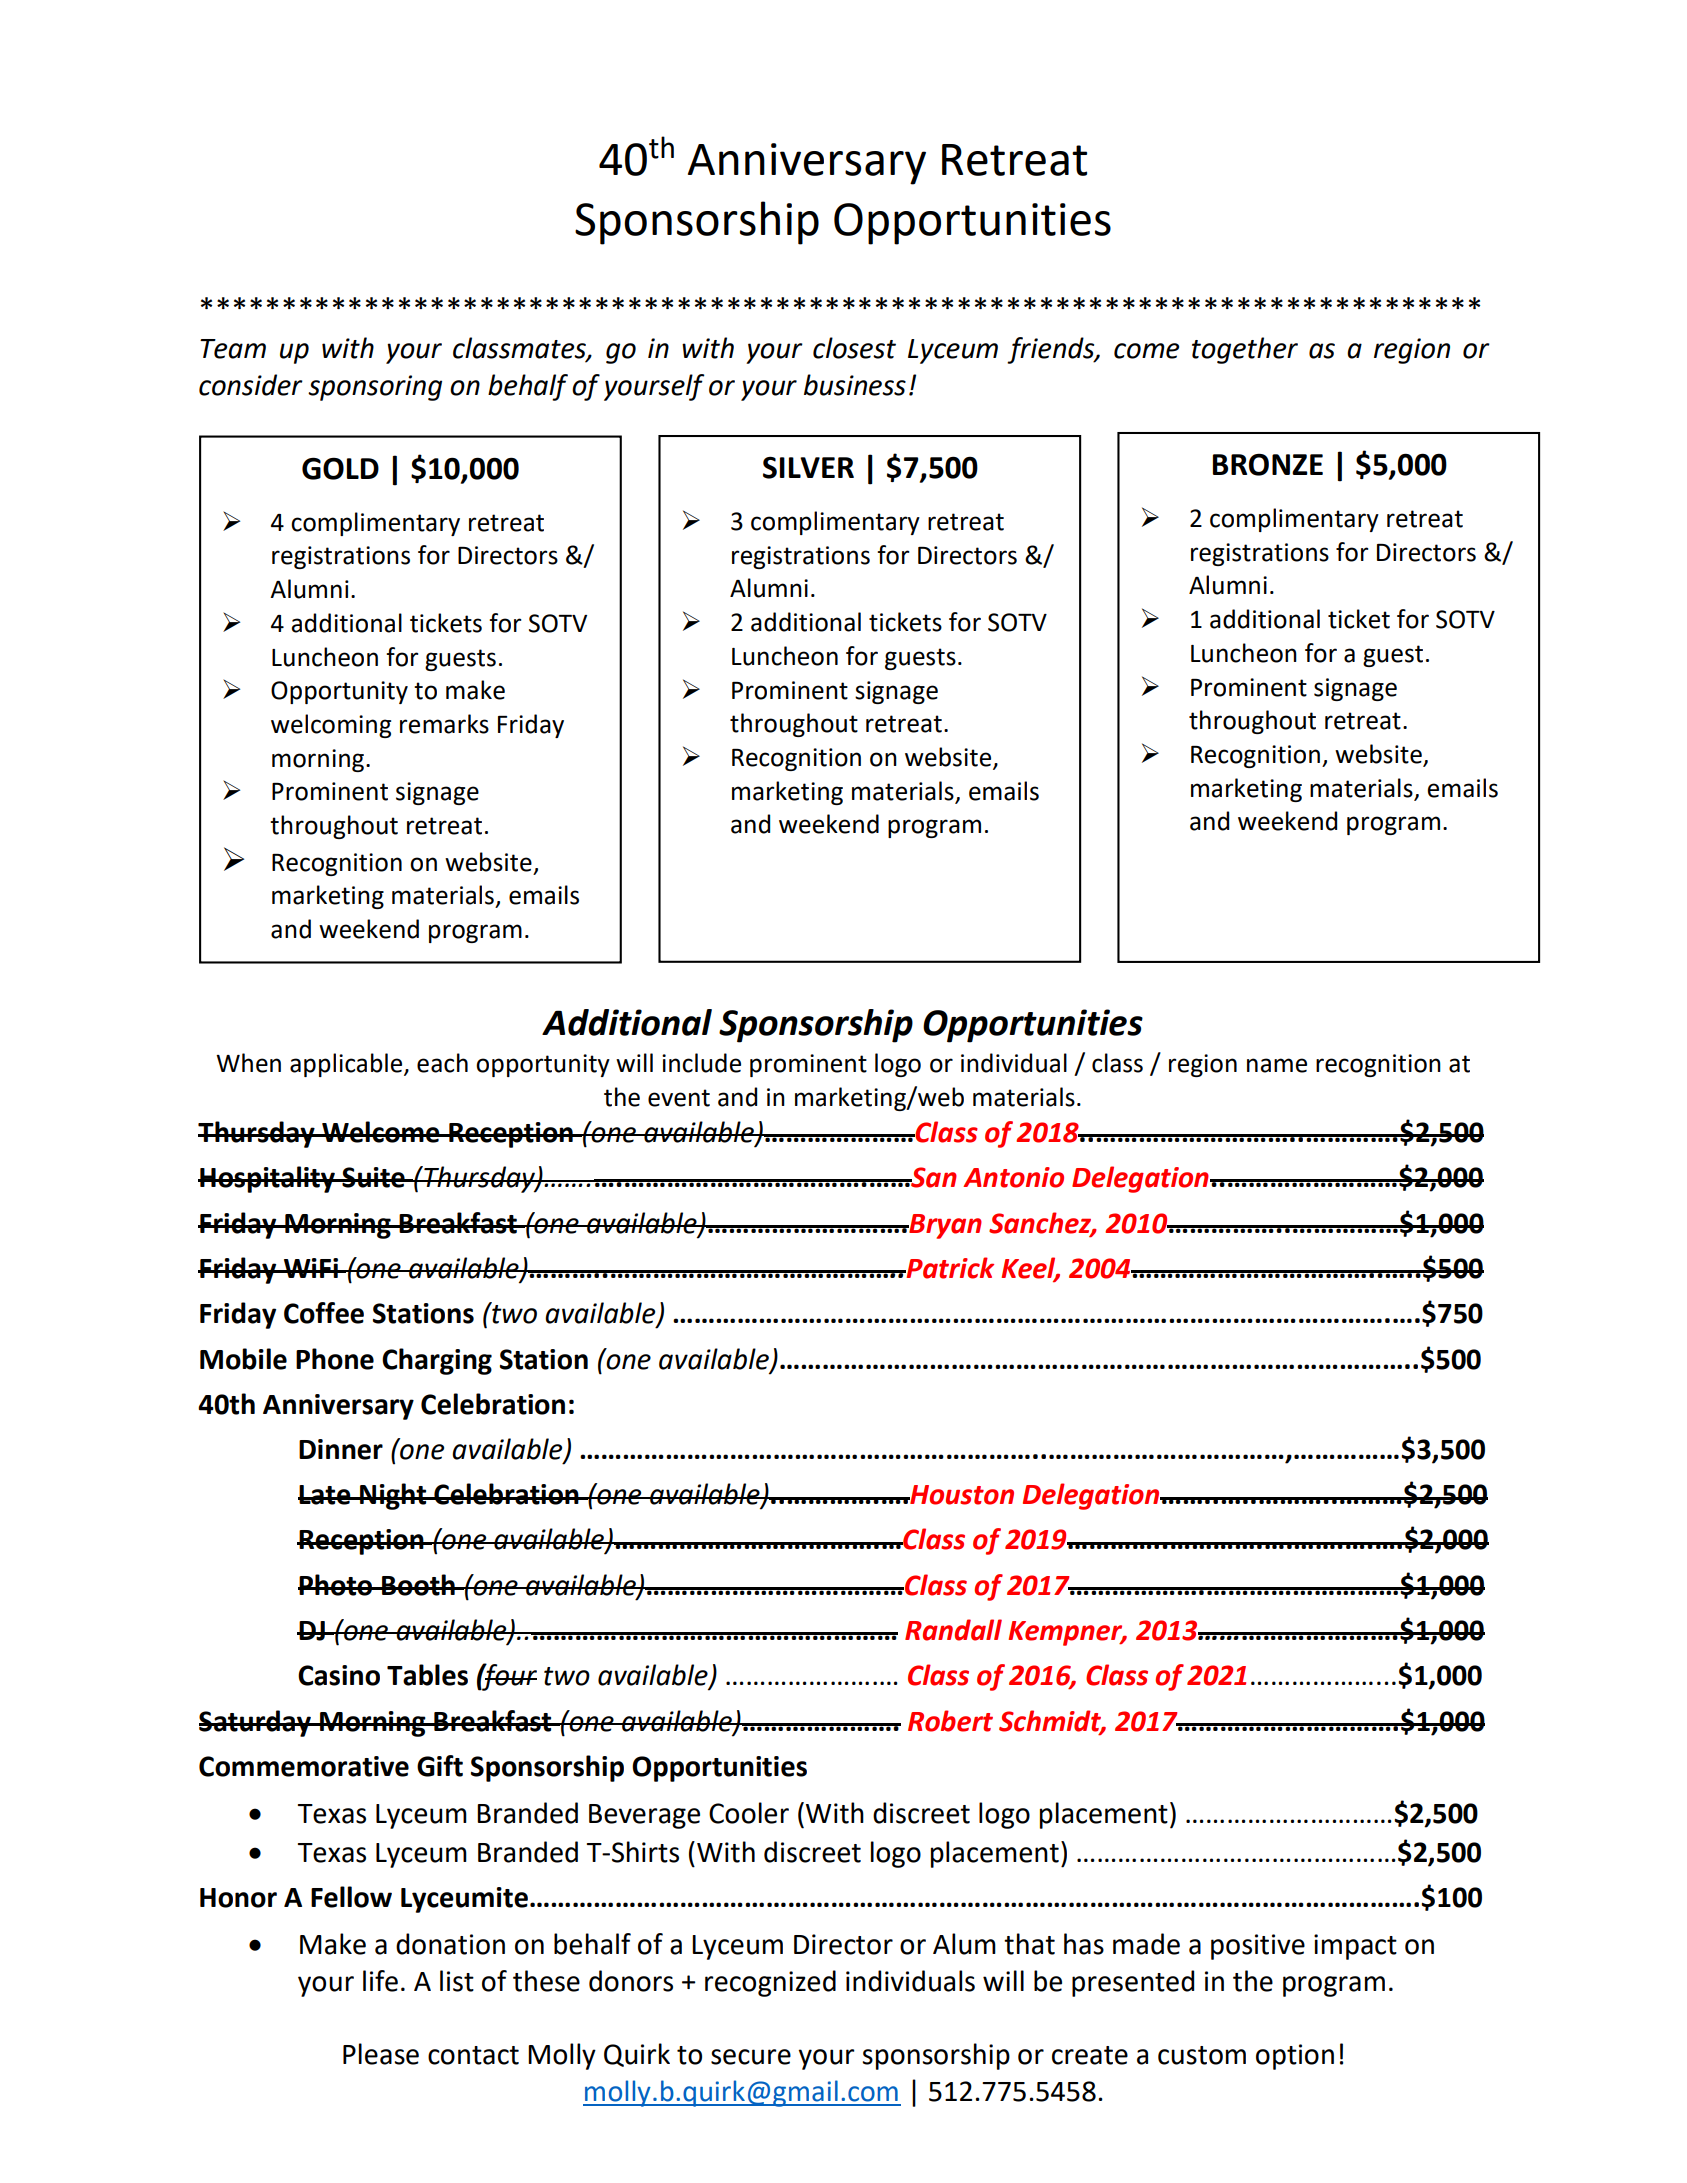 This document has width=1687, height=2183. What do you see at coordinates (953, 1630) in the document?
I see `Randall` at bounding box center [953, 1630].
